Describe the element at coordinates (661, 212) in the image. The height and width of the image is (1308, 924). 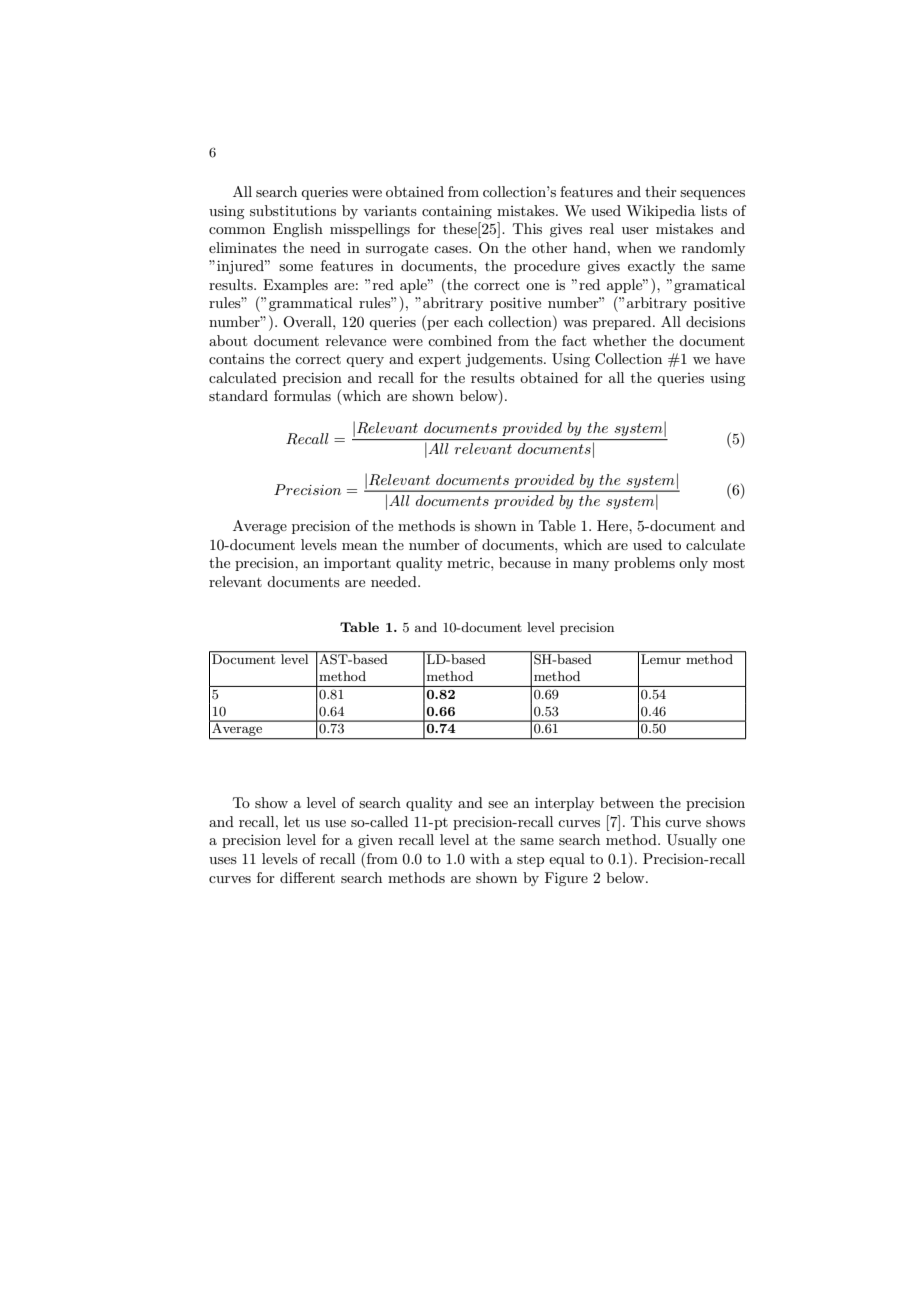
I see `Wikipedia` at that location.
